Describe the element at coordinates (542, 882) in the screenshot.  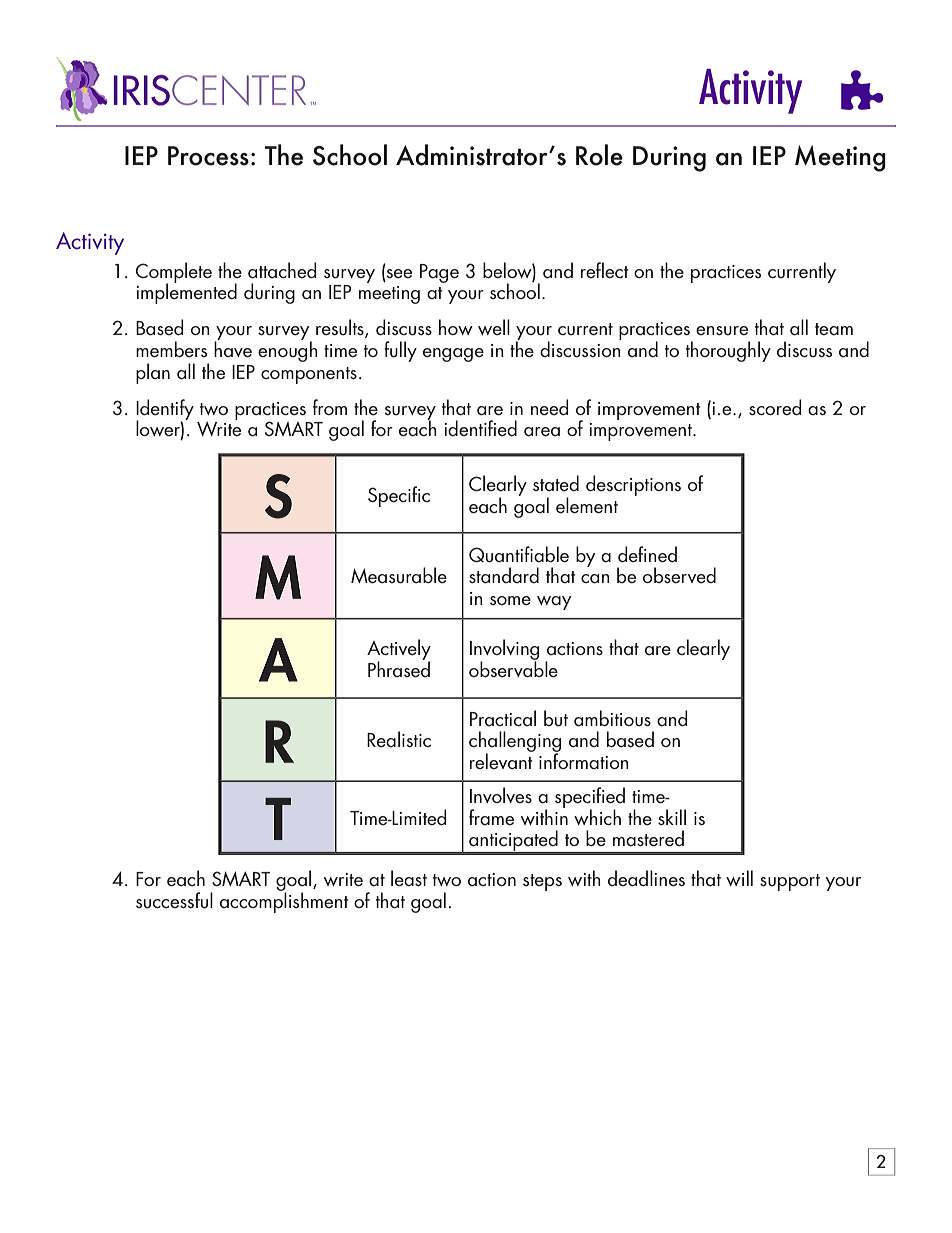
I see `steps` at that location.
